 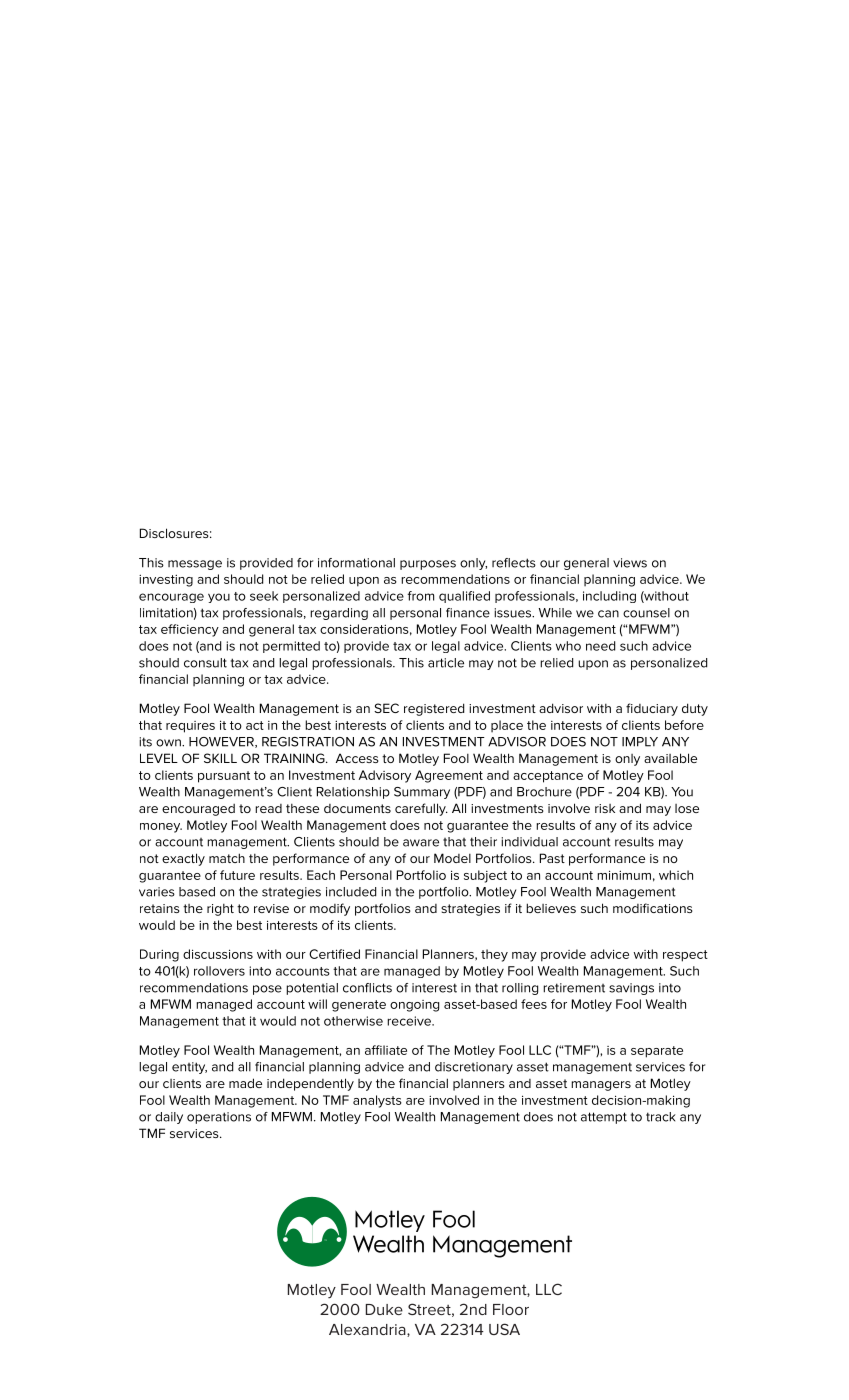 I want to click on match, so click(x=227, y=858).
